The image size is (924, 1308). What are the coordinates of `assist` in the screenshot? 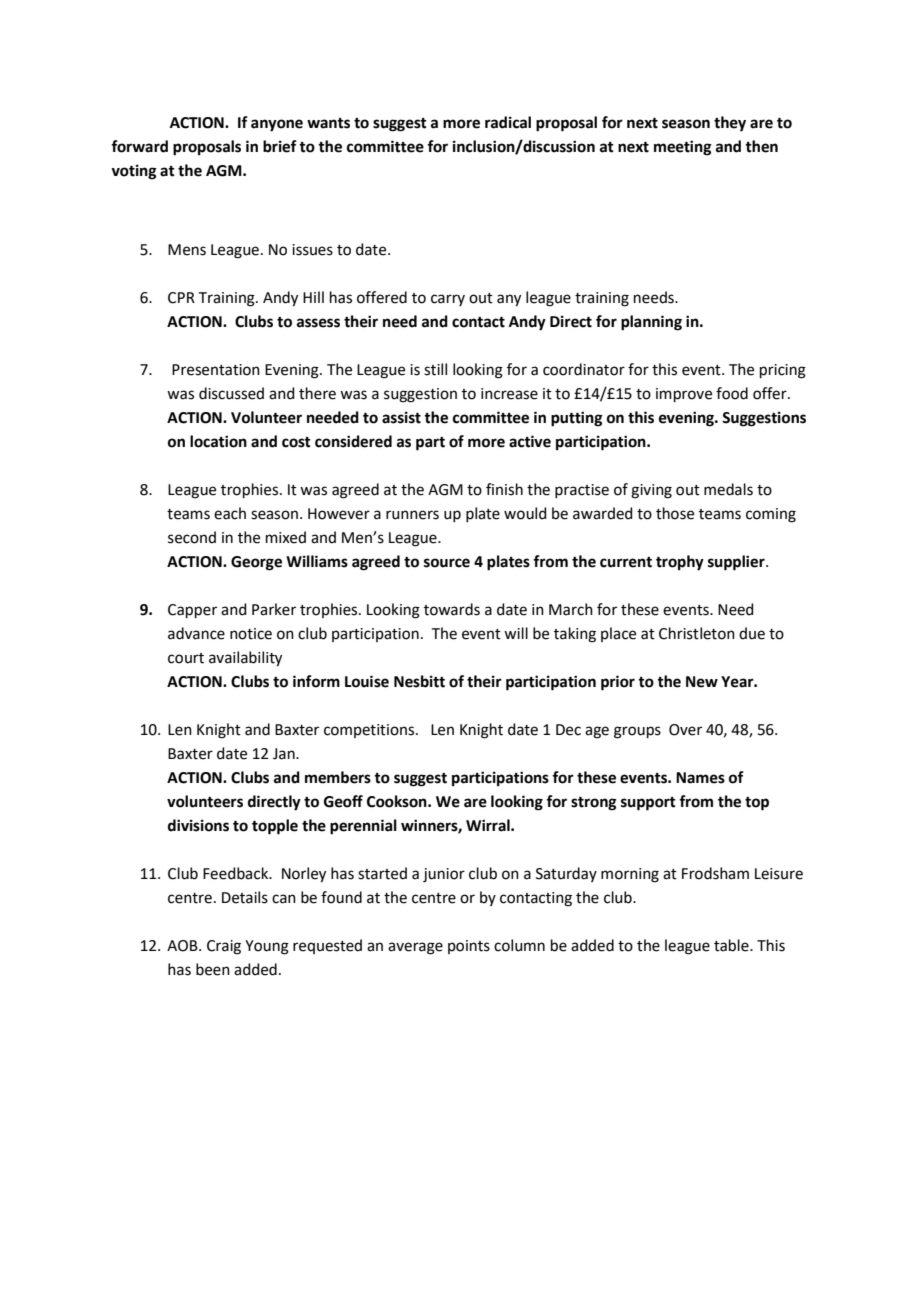 It's located at (401, 417).
